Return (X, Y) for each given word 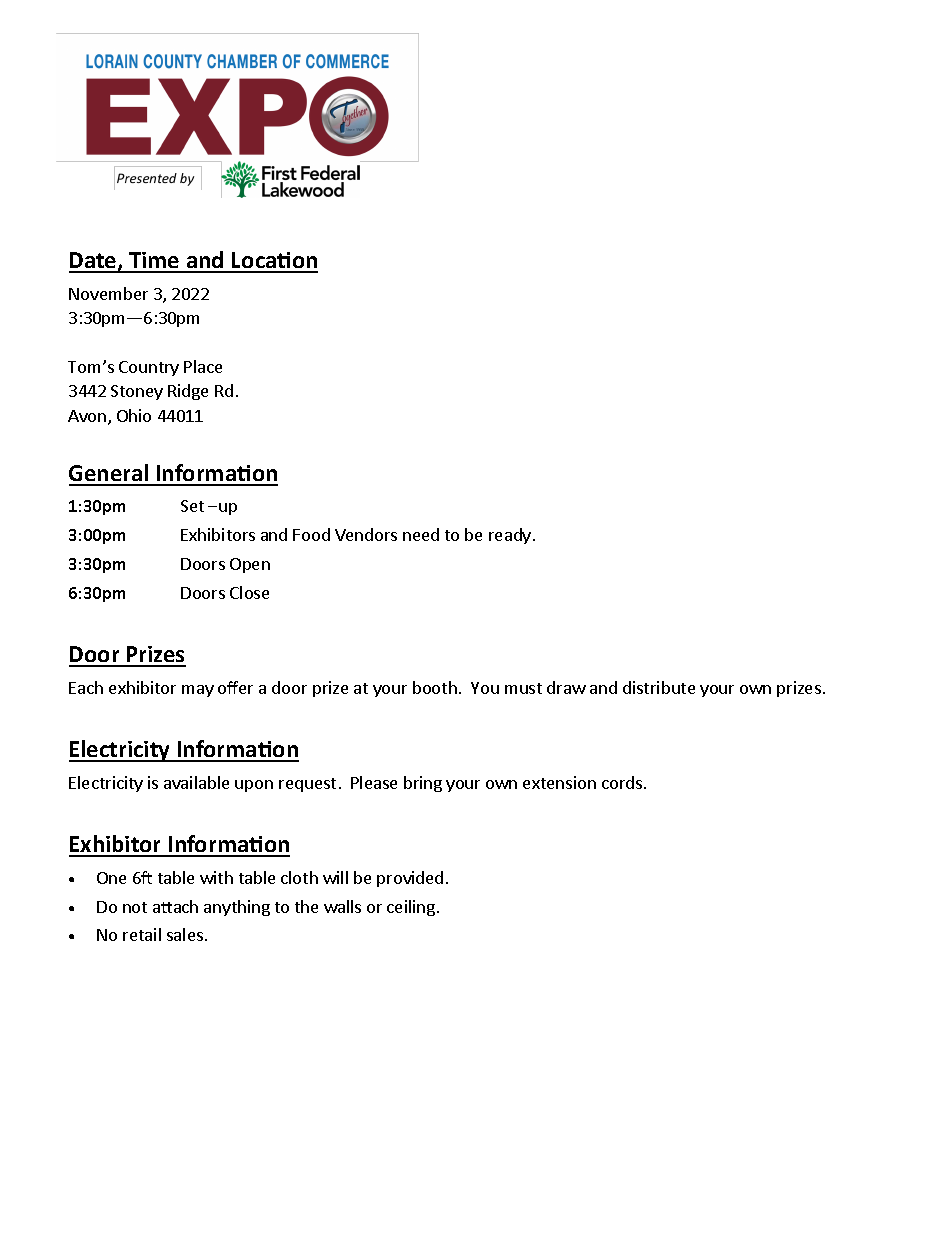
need (421, 534)
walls (342, 906)
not (135, 907)
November (108, 293)
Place (203, 366)
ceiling (411, 908)
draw (566, 687)
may (198, 691)
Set (192, 506)
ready (511, 536)
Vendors (366, 534)
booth (435, 687)
